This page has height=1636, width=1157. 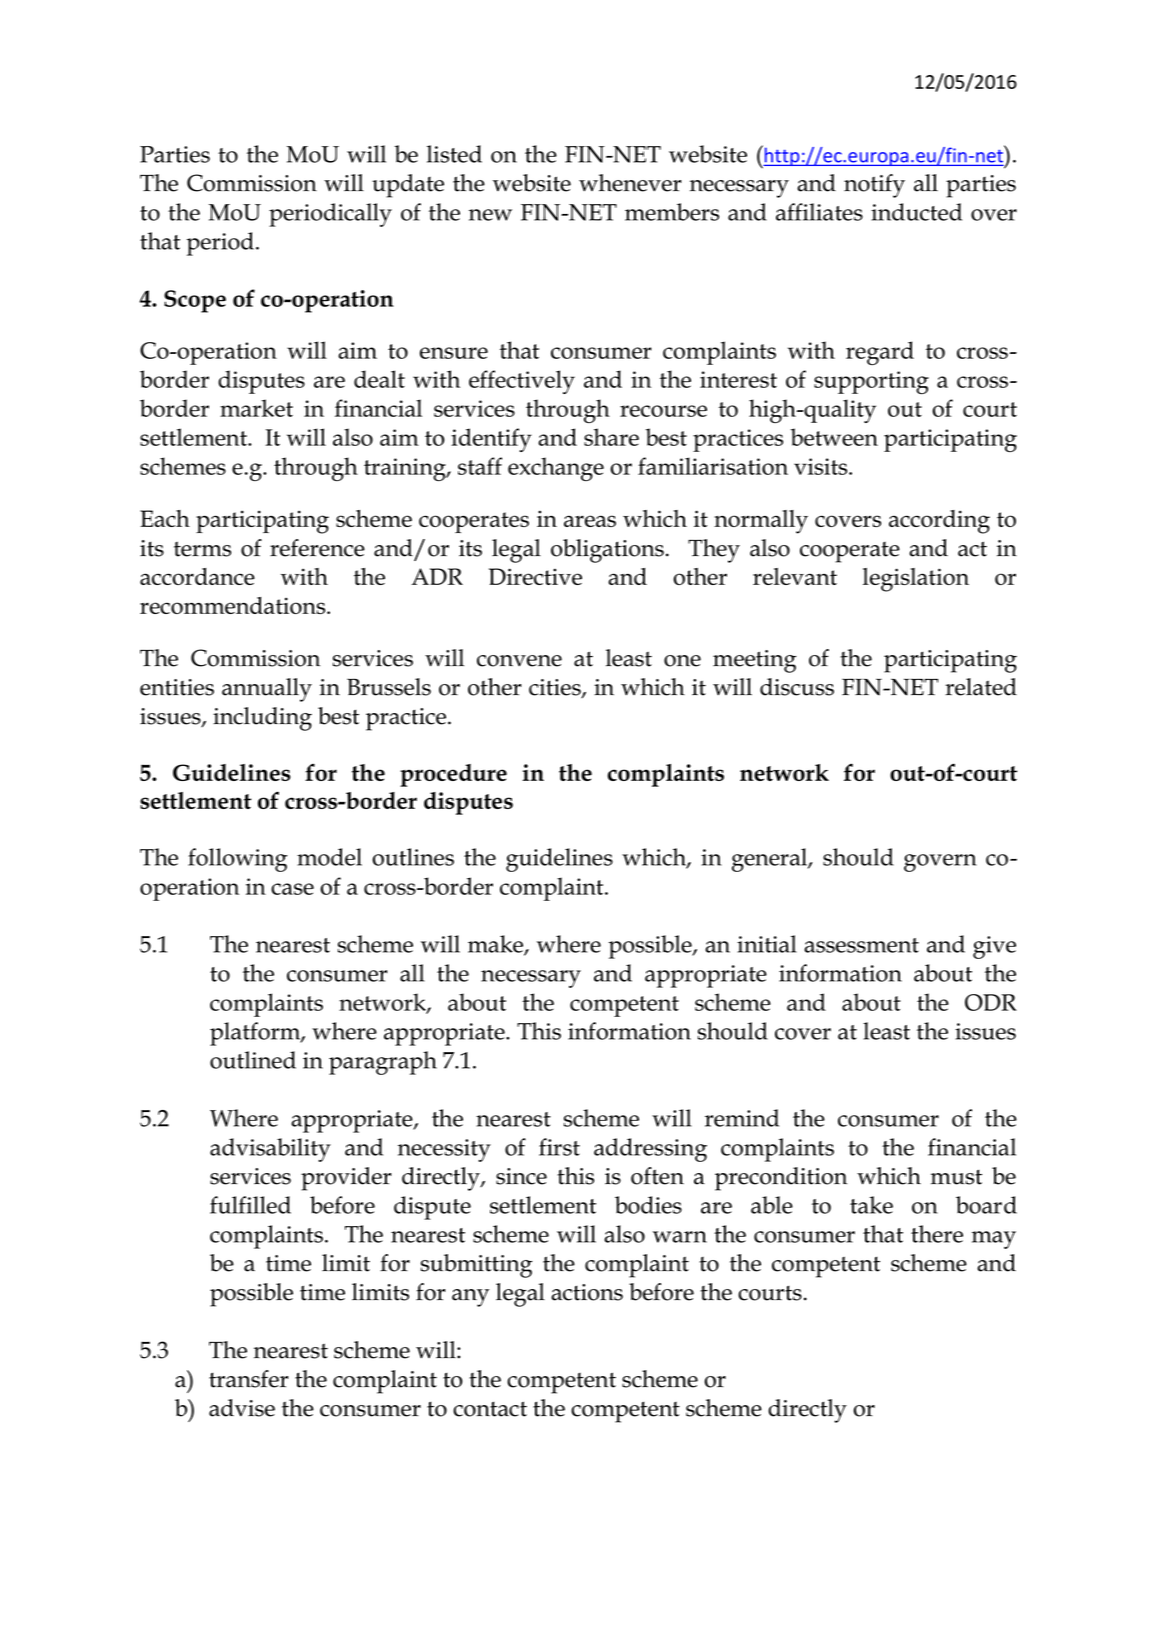 I want to click on whenever, so click(x=630, y=183).
